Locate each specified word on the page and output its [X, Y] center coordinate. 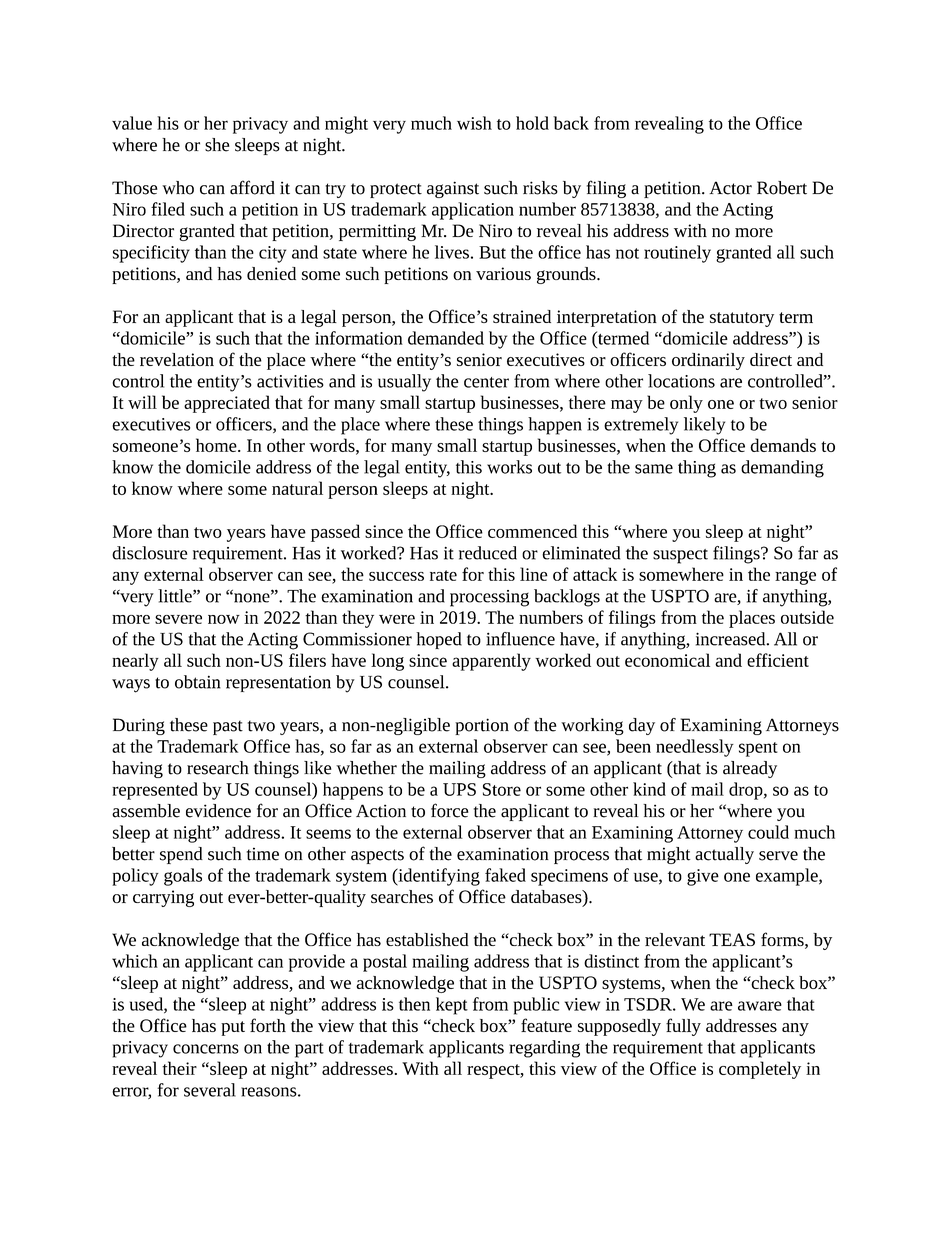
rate [443, 575]
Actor [730, 188]
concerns [206, 1049]
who [178, 188]
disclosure [150, 553]
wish [474, 123]
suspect [680, 556]
